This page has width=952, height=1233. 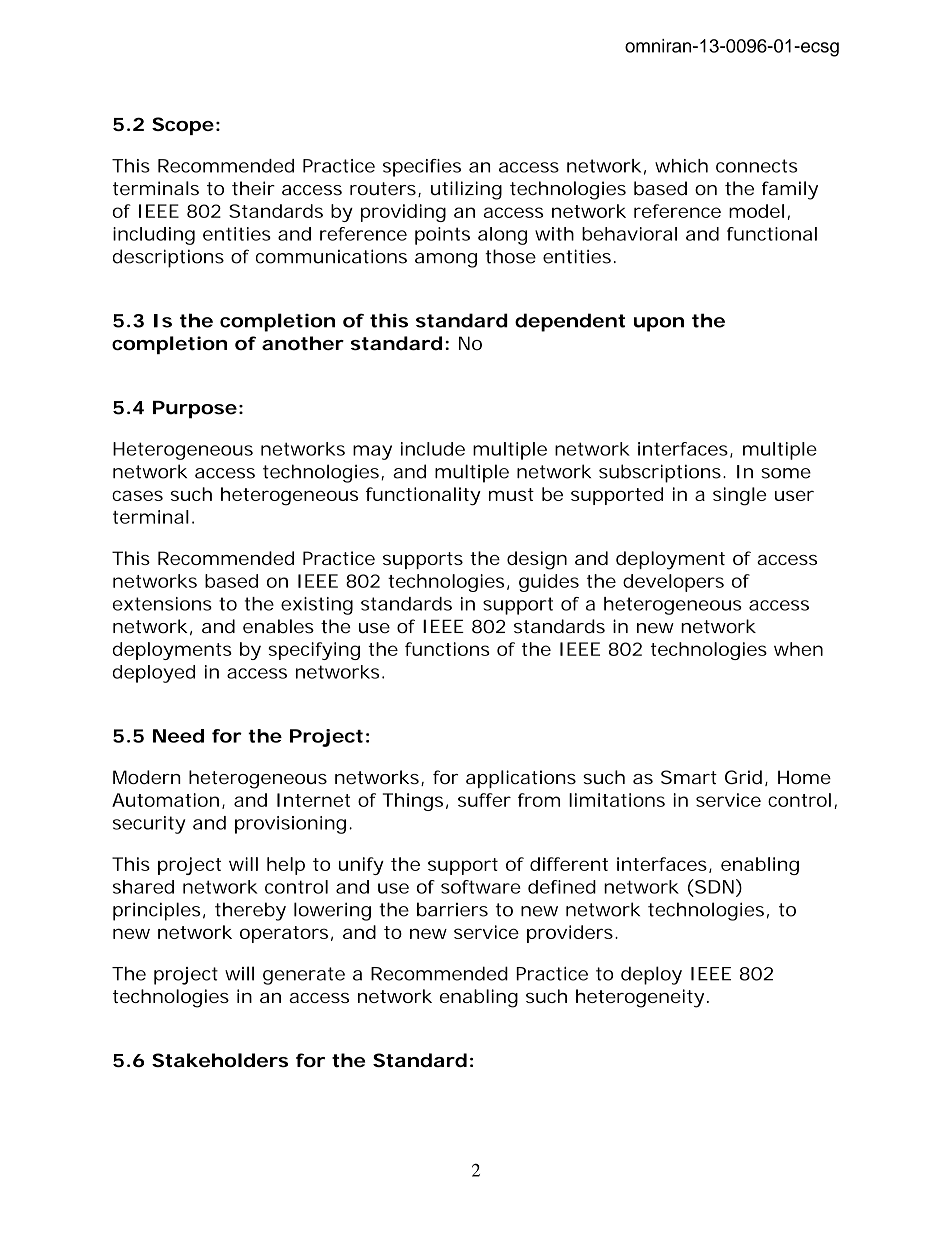 I want to click on connects, so click(x=757, y=166).
